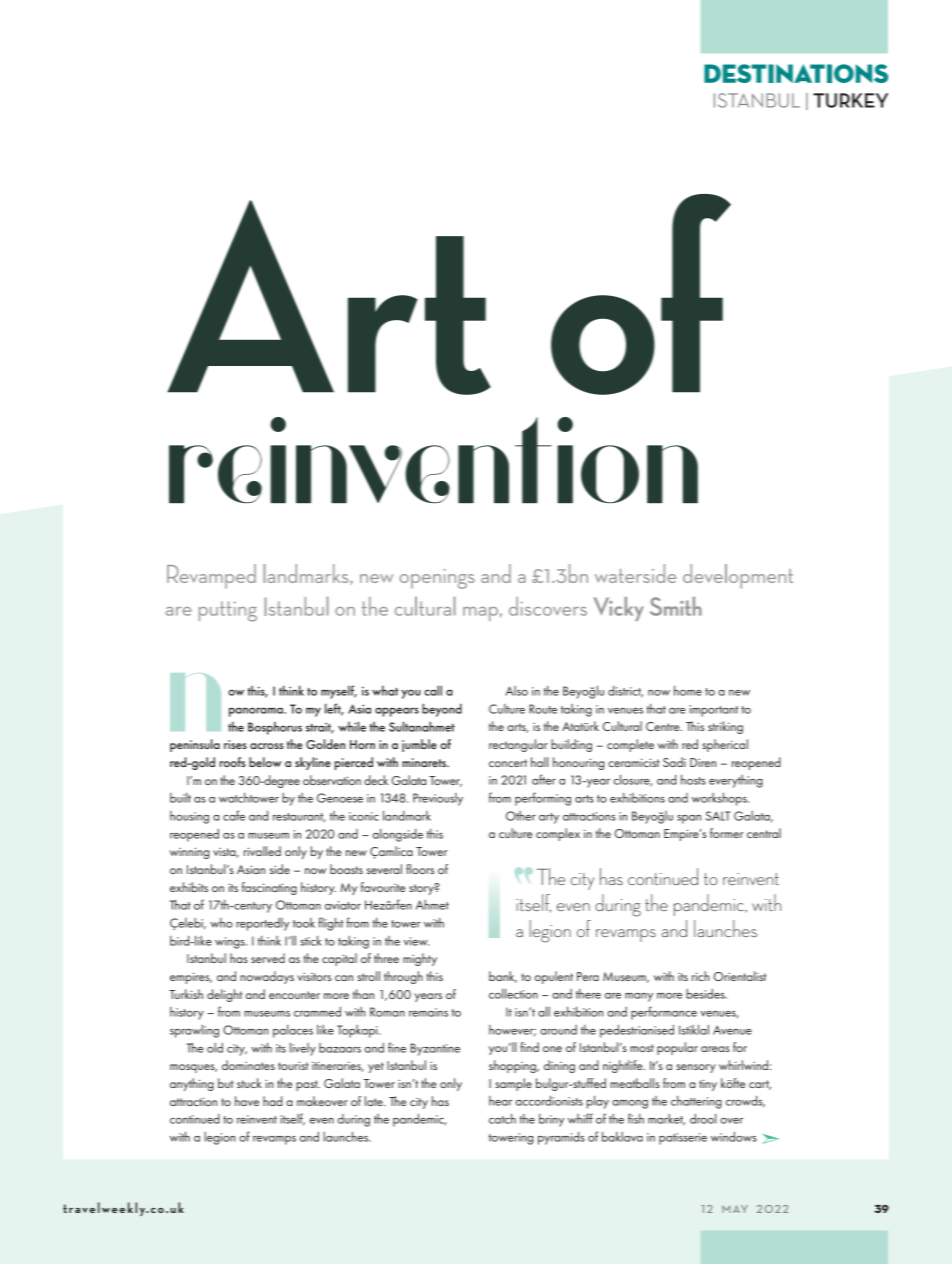 This screenshot has height=1264, width=952. I want to click on drool, so click(703, 1119).
